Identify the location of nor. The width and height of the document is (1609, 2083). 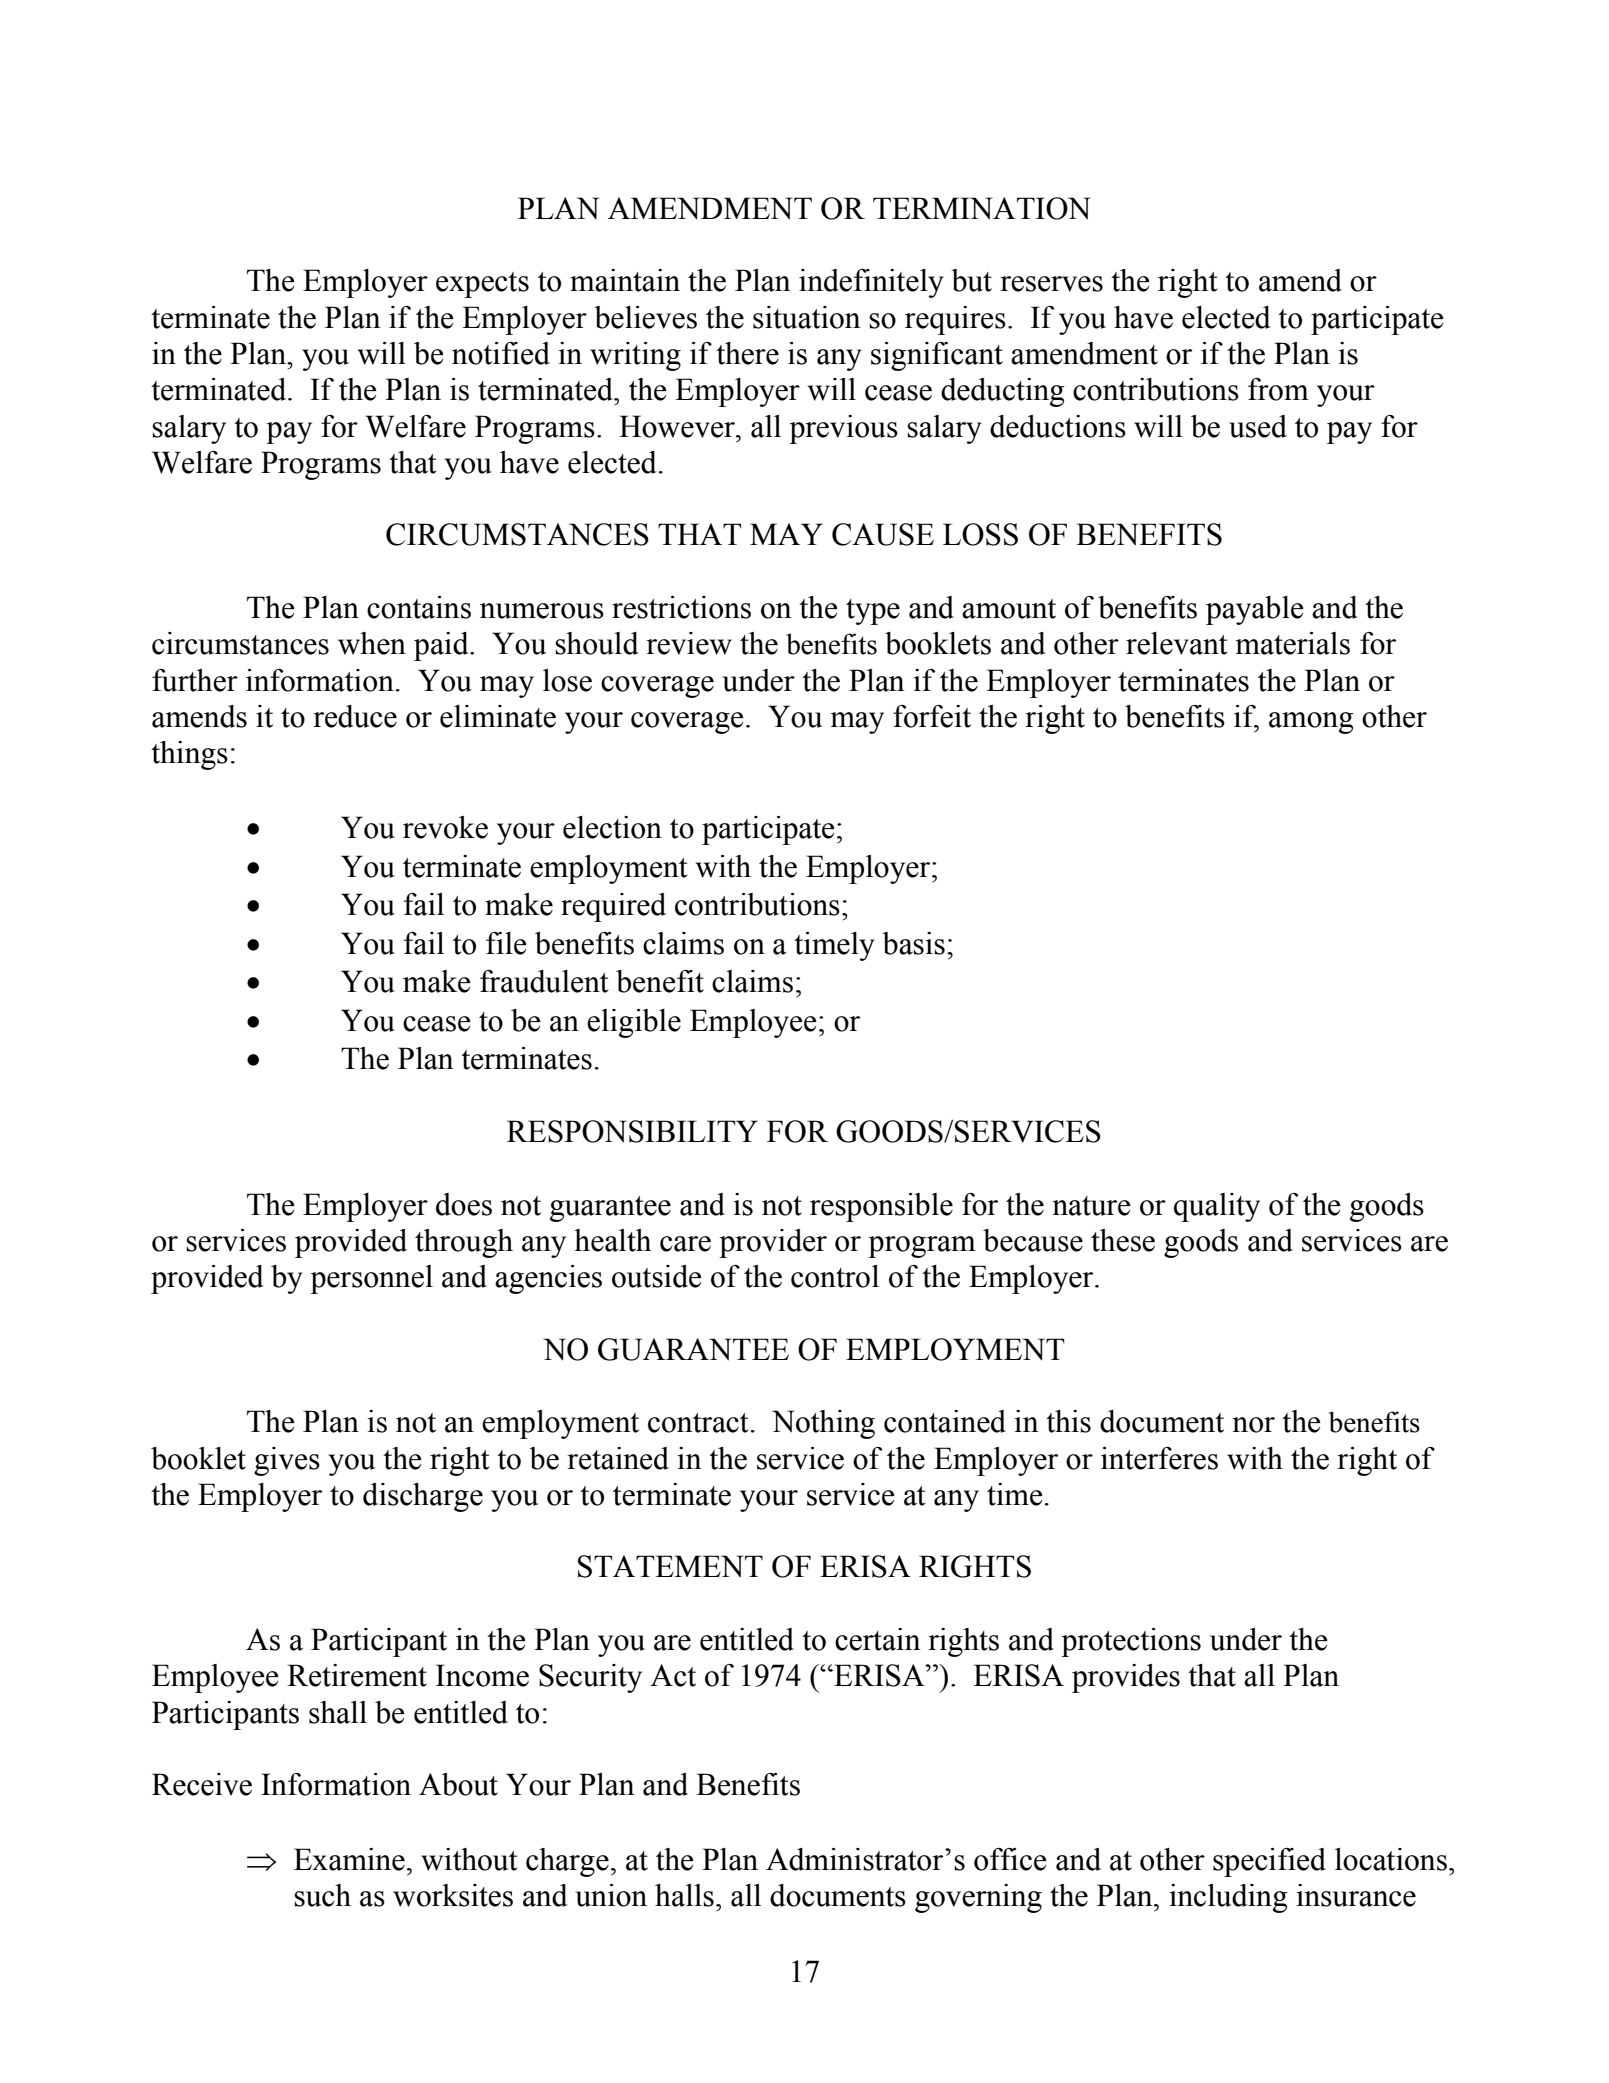
(1253, 1425).
